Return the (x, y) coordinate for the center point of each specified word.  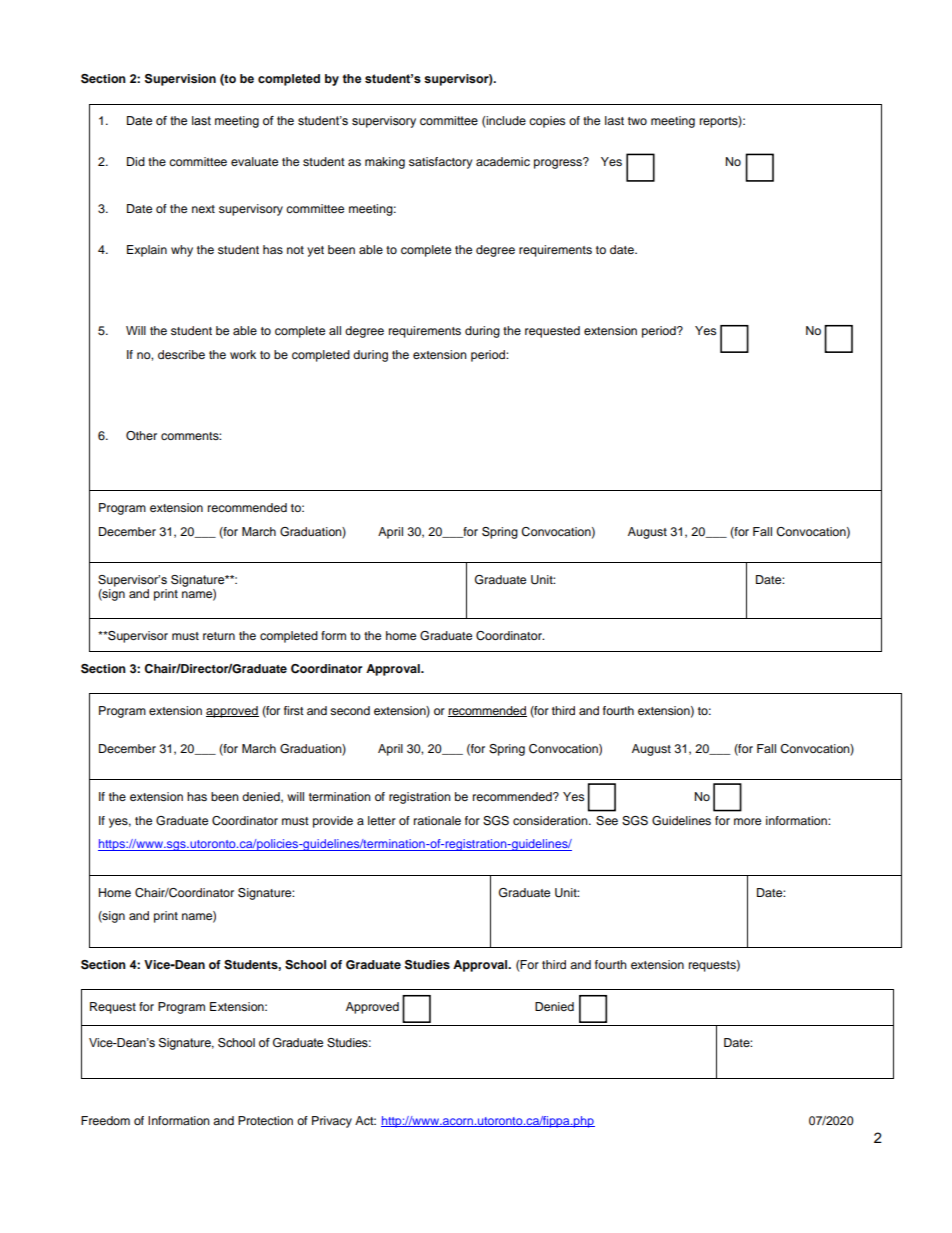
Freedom (105, 1120)
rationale (437, 820)
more (747, 821)
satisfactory (440, 163)
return (219, 636)
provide (333, 822)
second (350, 710)
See (607, 821)
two (637, 121)
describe (181, 354)
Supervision (180, 80)
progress (559, 163)
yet (315, 251)
